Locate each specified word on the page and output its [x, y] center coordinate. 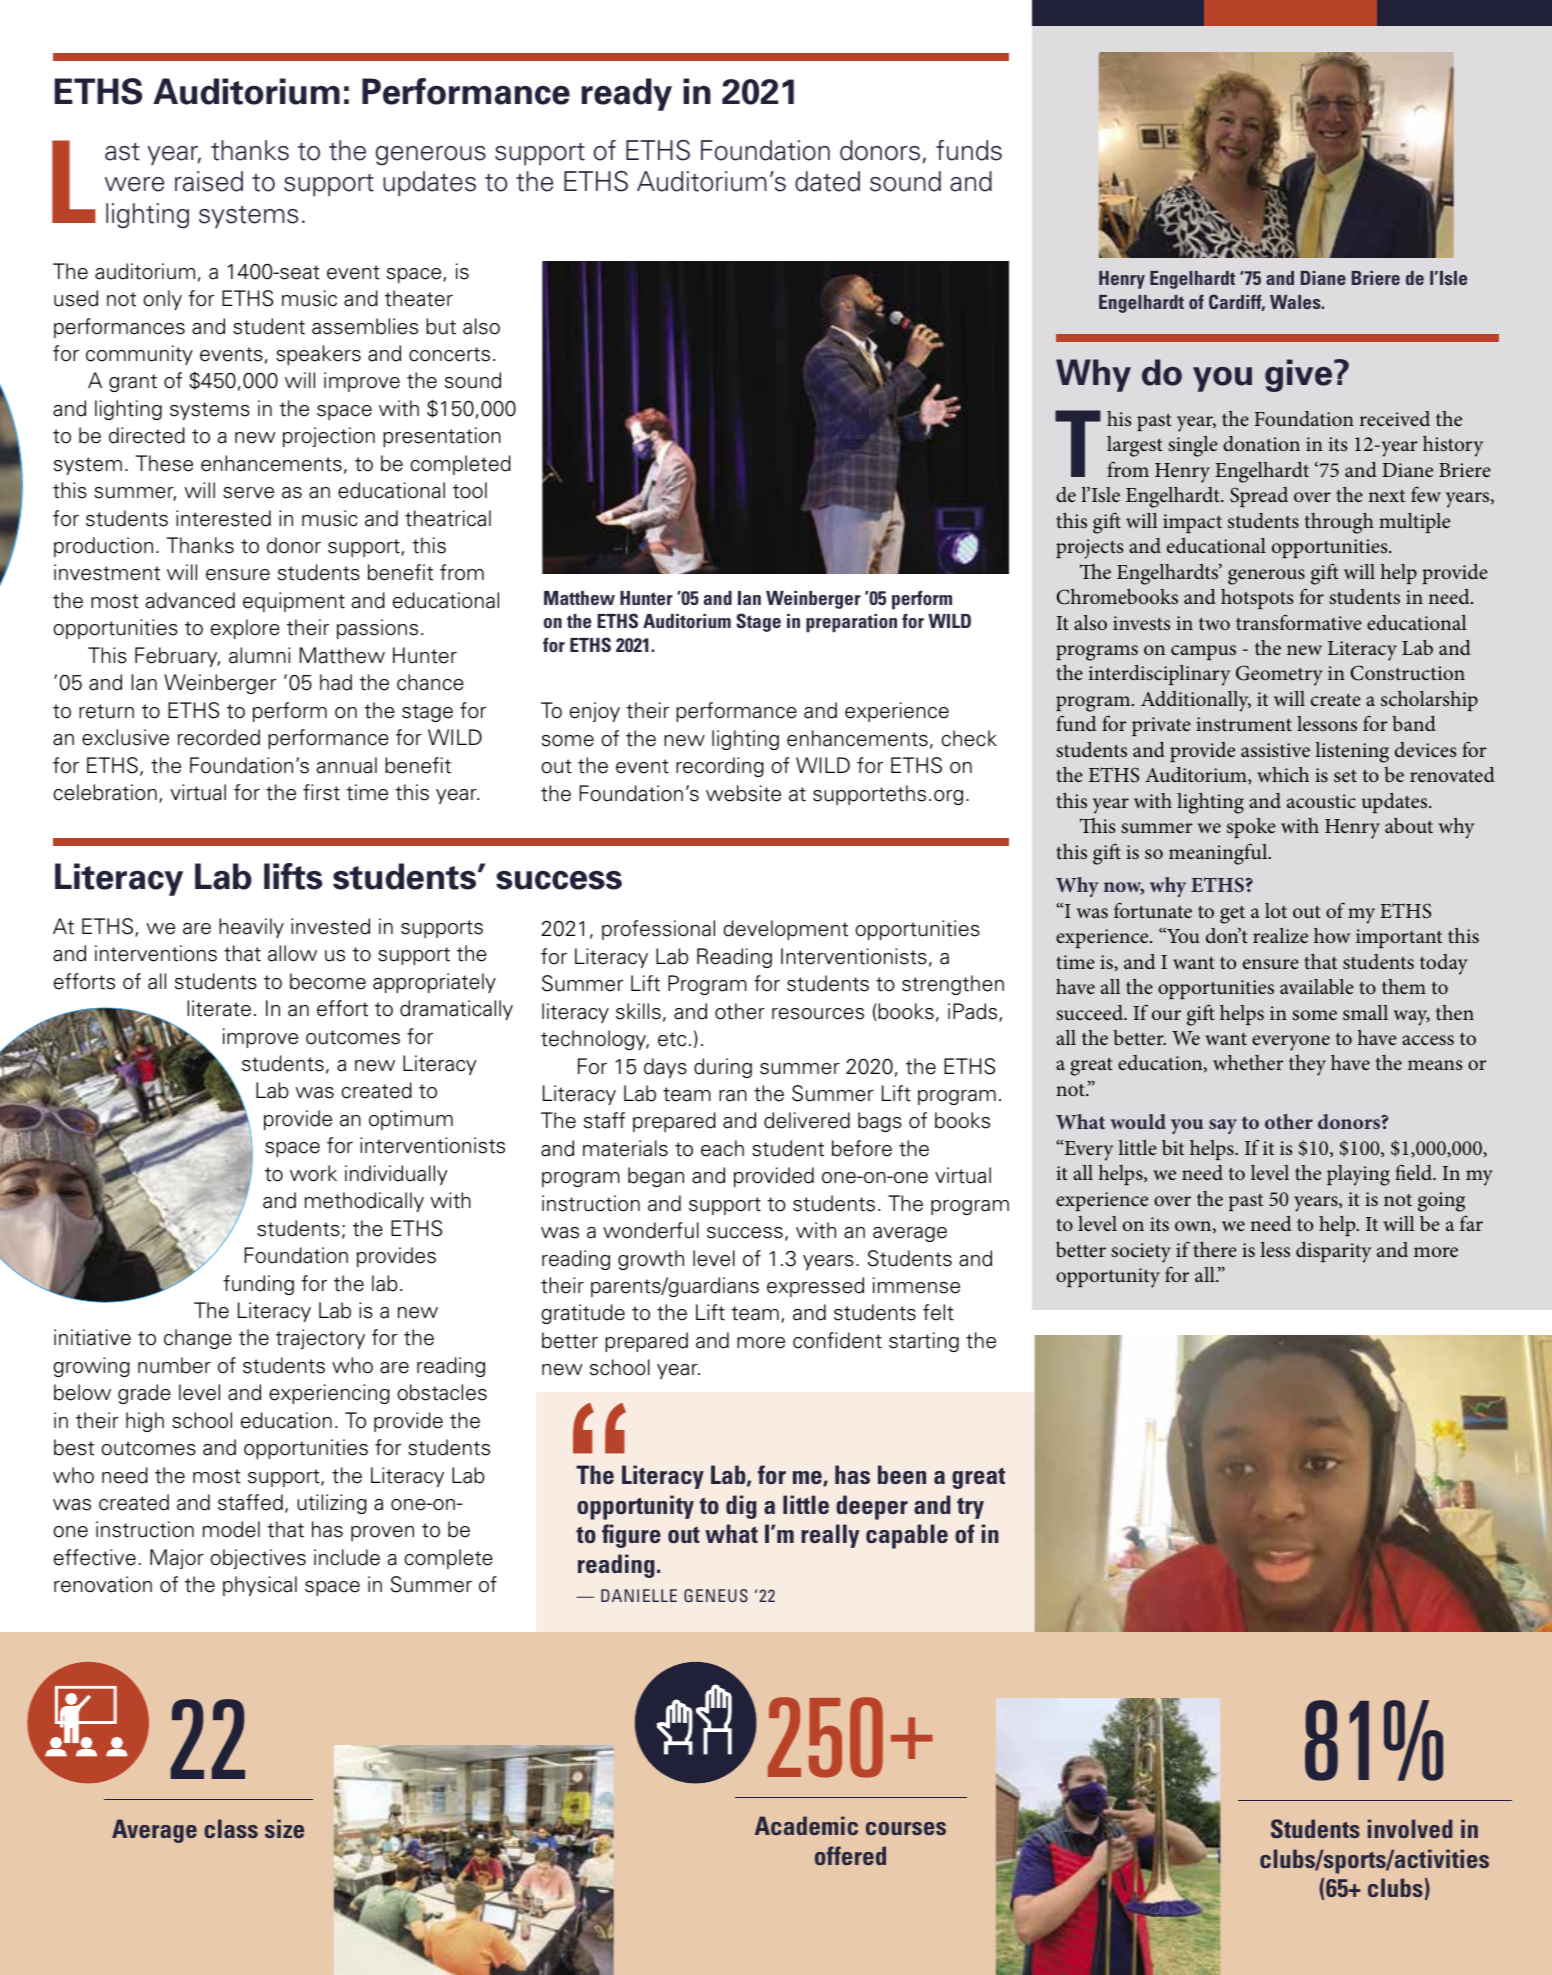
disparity [1334, 1252]
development [785, 930]
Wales [1296, 302]
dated [827, 181]
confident [837, 1340]
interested [223, 518]
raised [209, 181]
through [1339, 523]
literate [219, 1008]
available [1317, 986]
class [231, 1828]
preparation [851, 623]
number [174, 1365]
